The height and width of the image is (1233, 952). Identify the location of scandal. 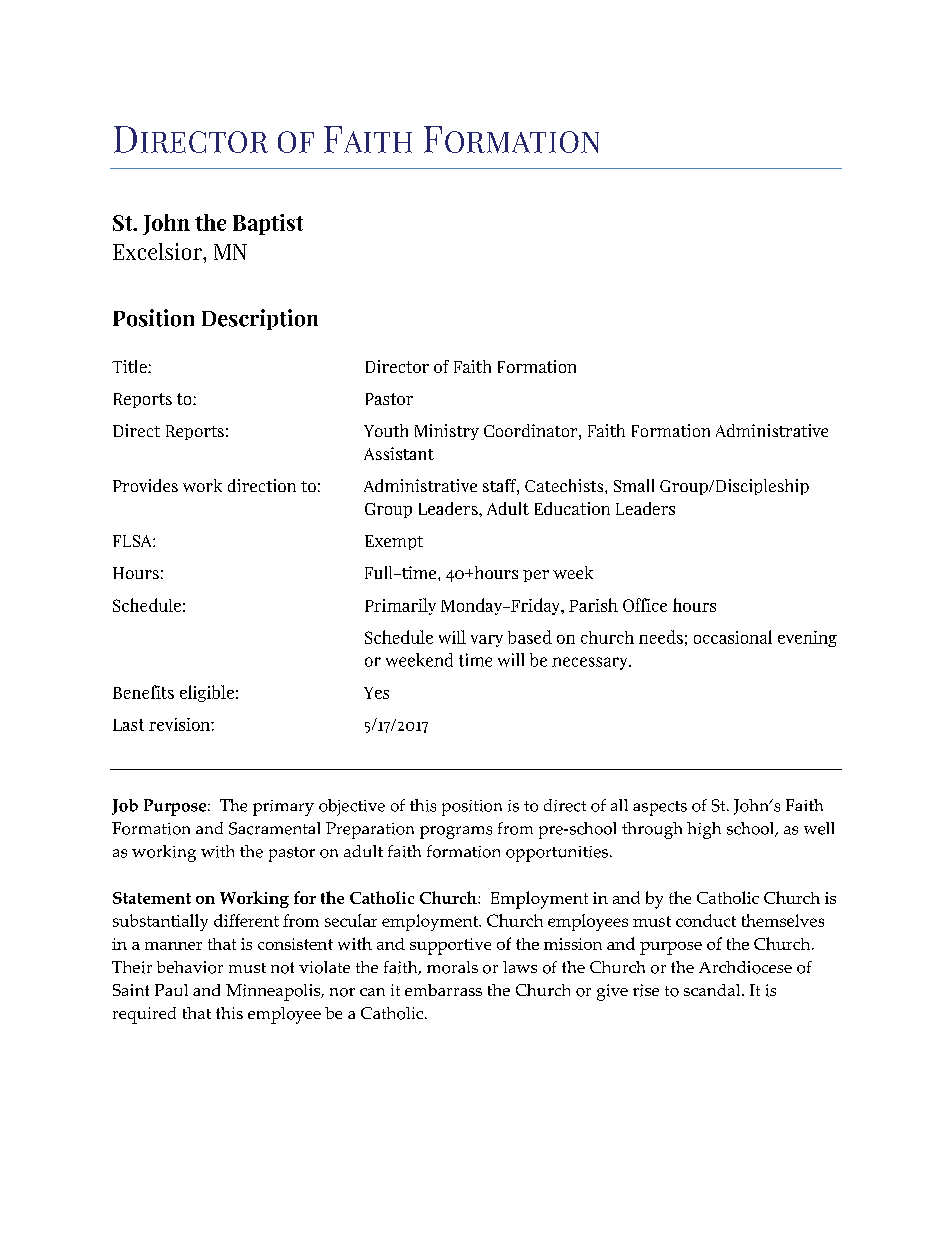
(713, 990).
